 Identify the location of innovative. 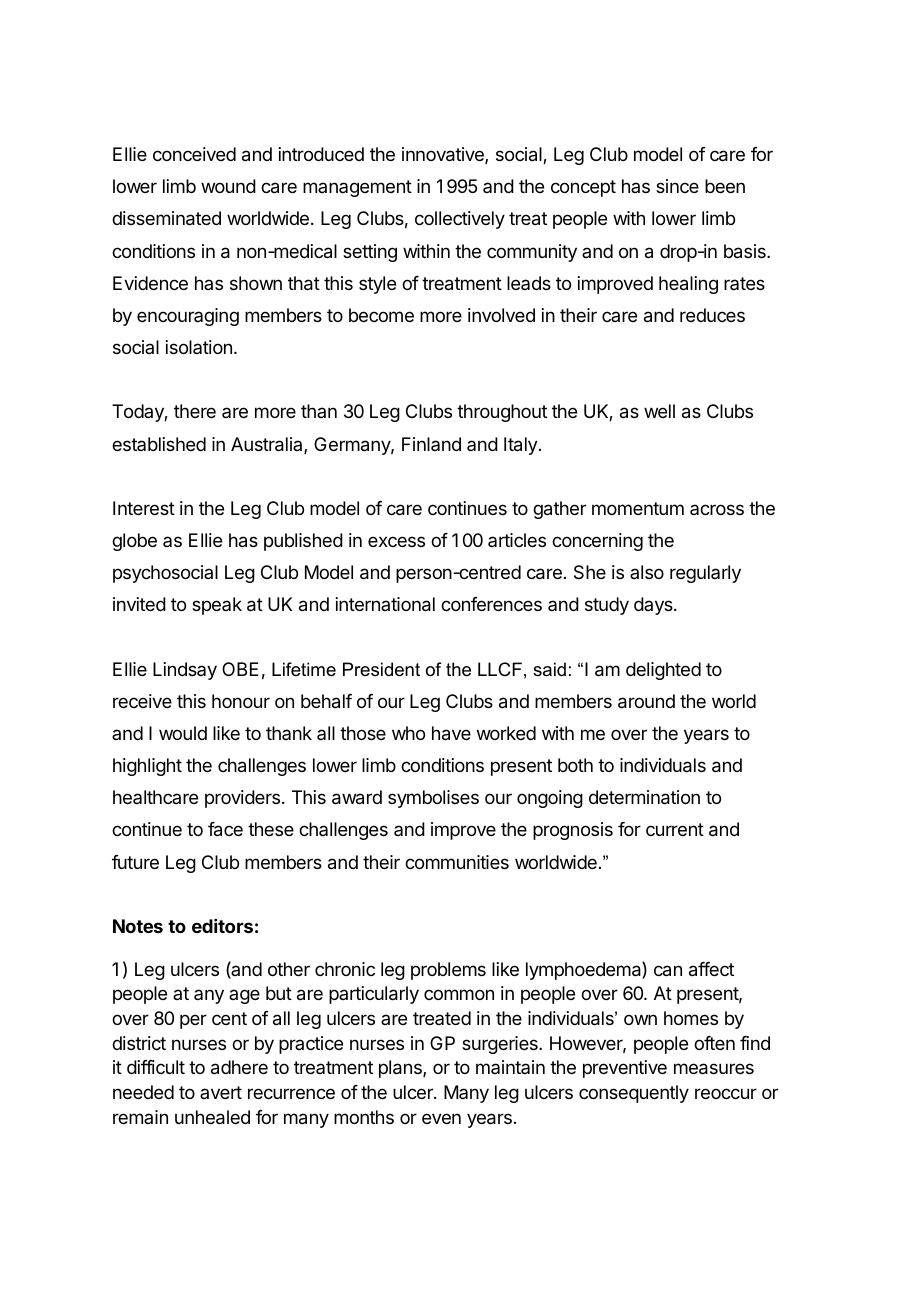
(444, 155).
